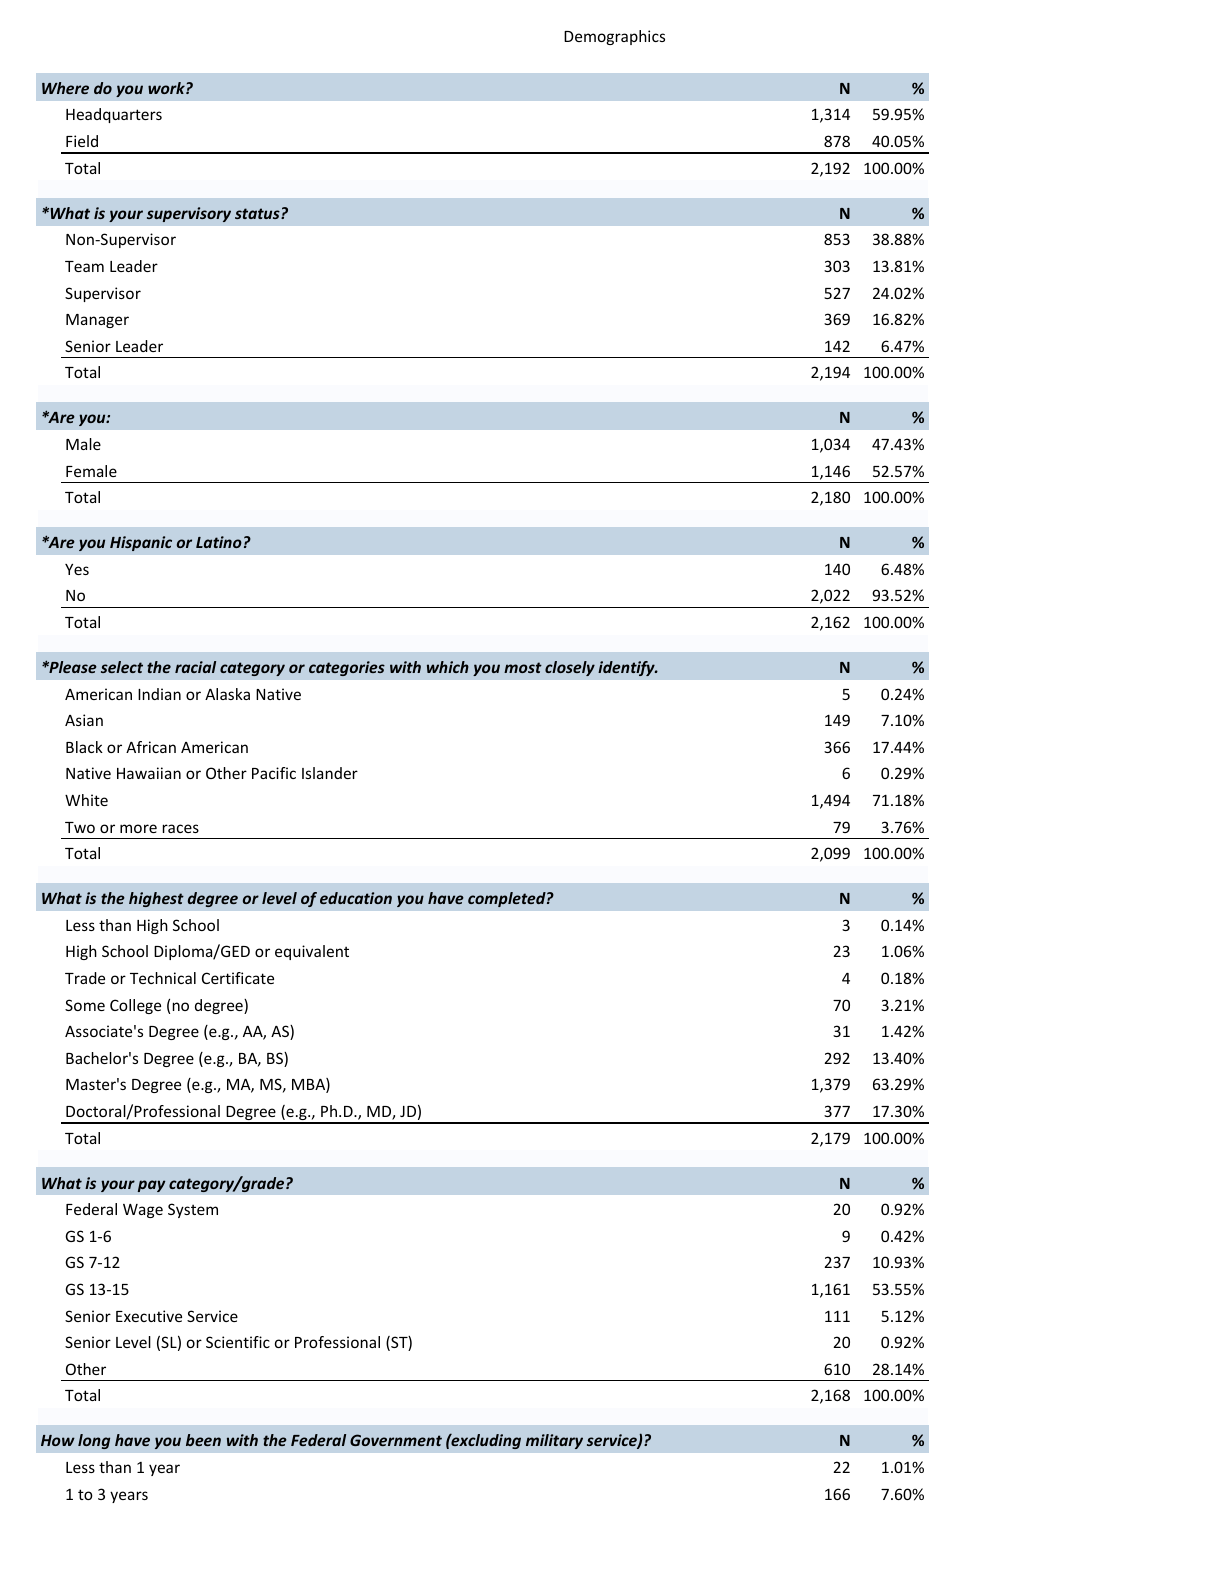 This image has width=1231, height=1594. I want to click on closely, so click(570, 668).
